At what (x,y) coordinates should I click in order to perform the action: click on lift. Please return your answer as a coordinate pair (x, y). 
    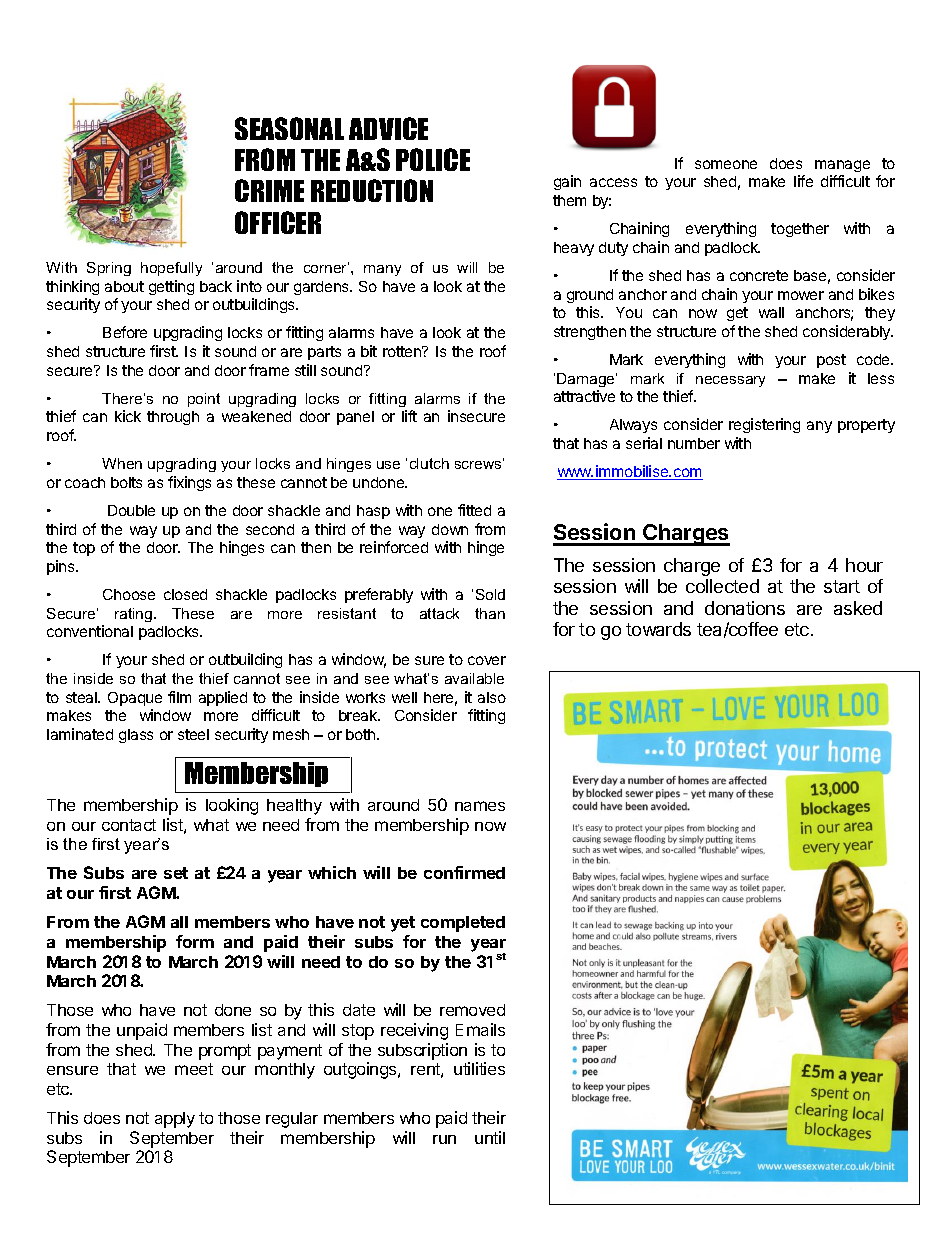
    Looking at the image, I should click on (409, 416).
